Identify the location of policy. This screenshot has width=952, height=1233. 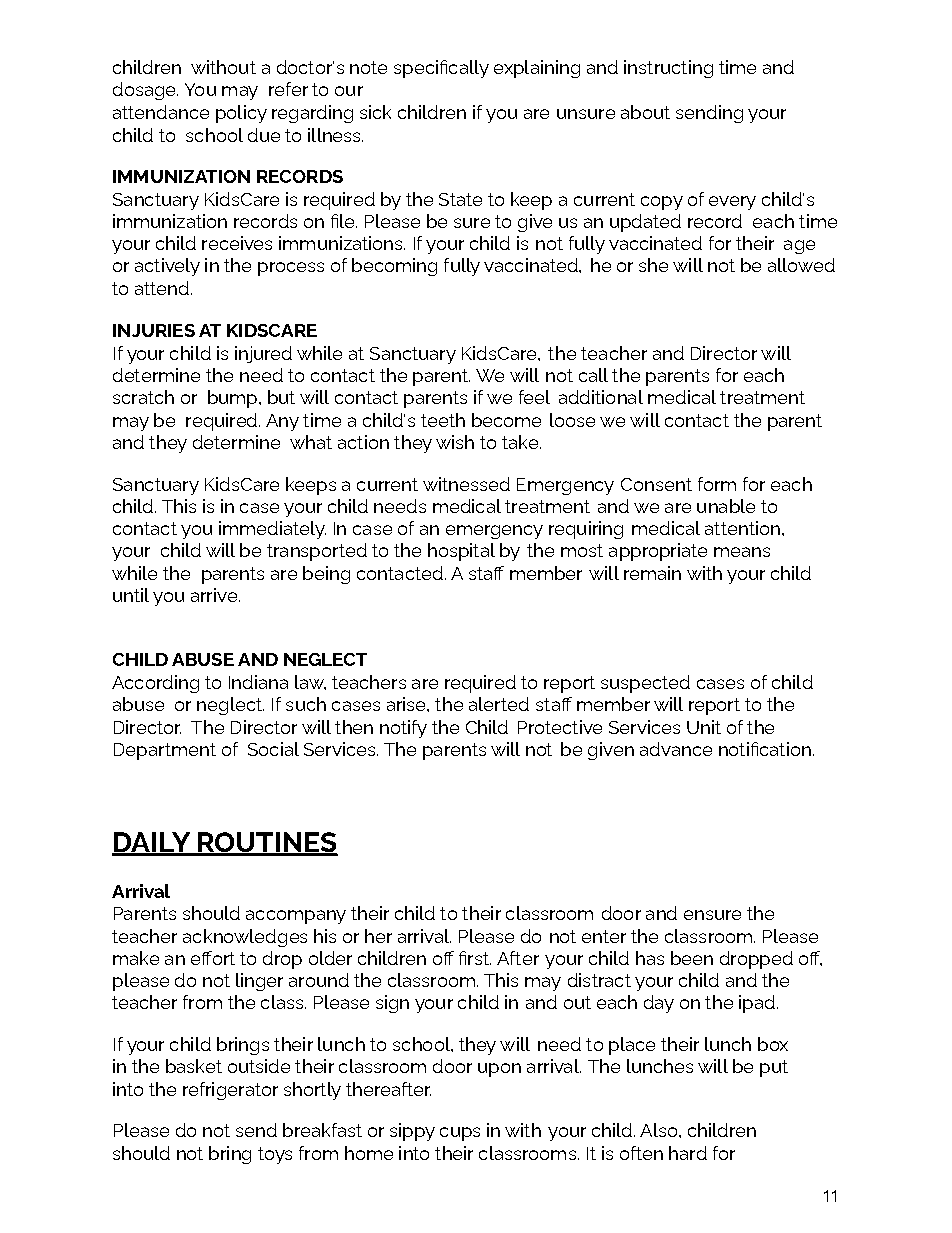
(241, 114).
